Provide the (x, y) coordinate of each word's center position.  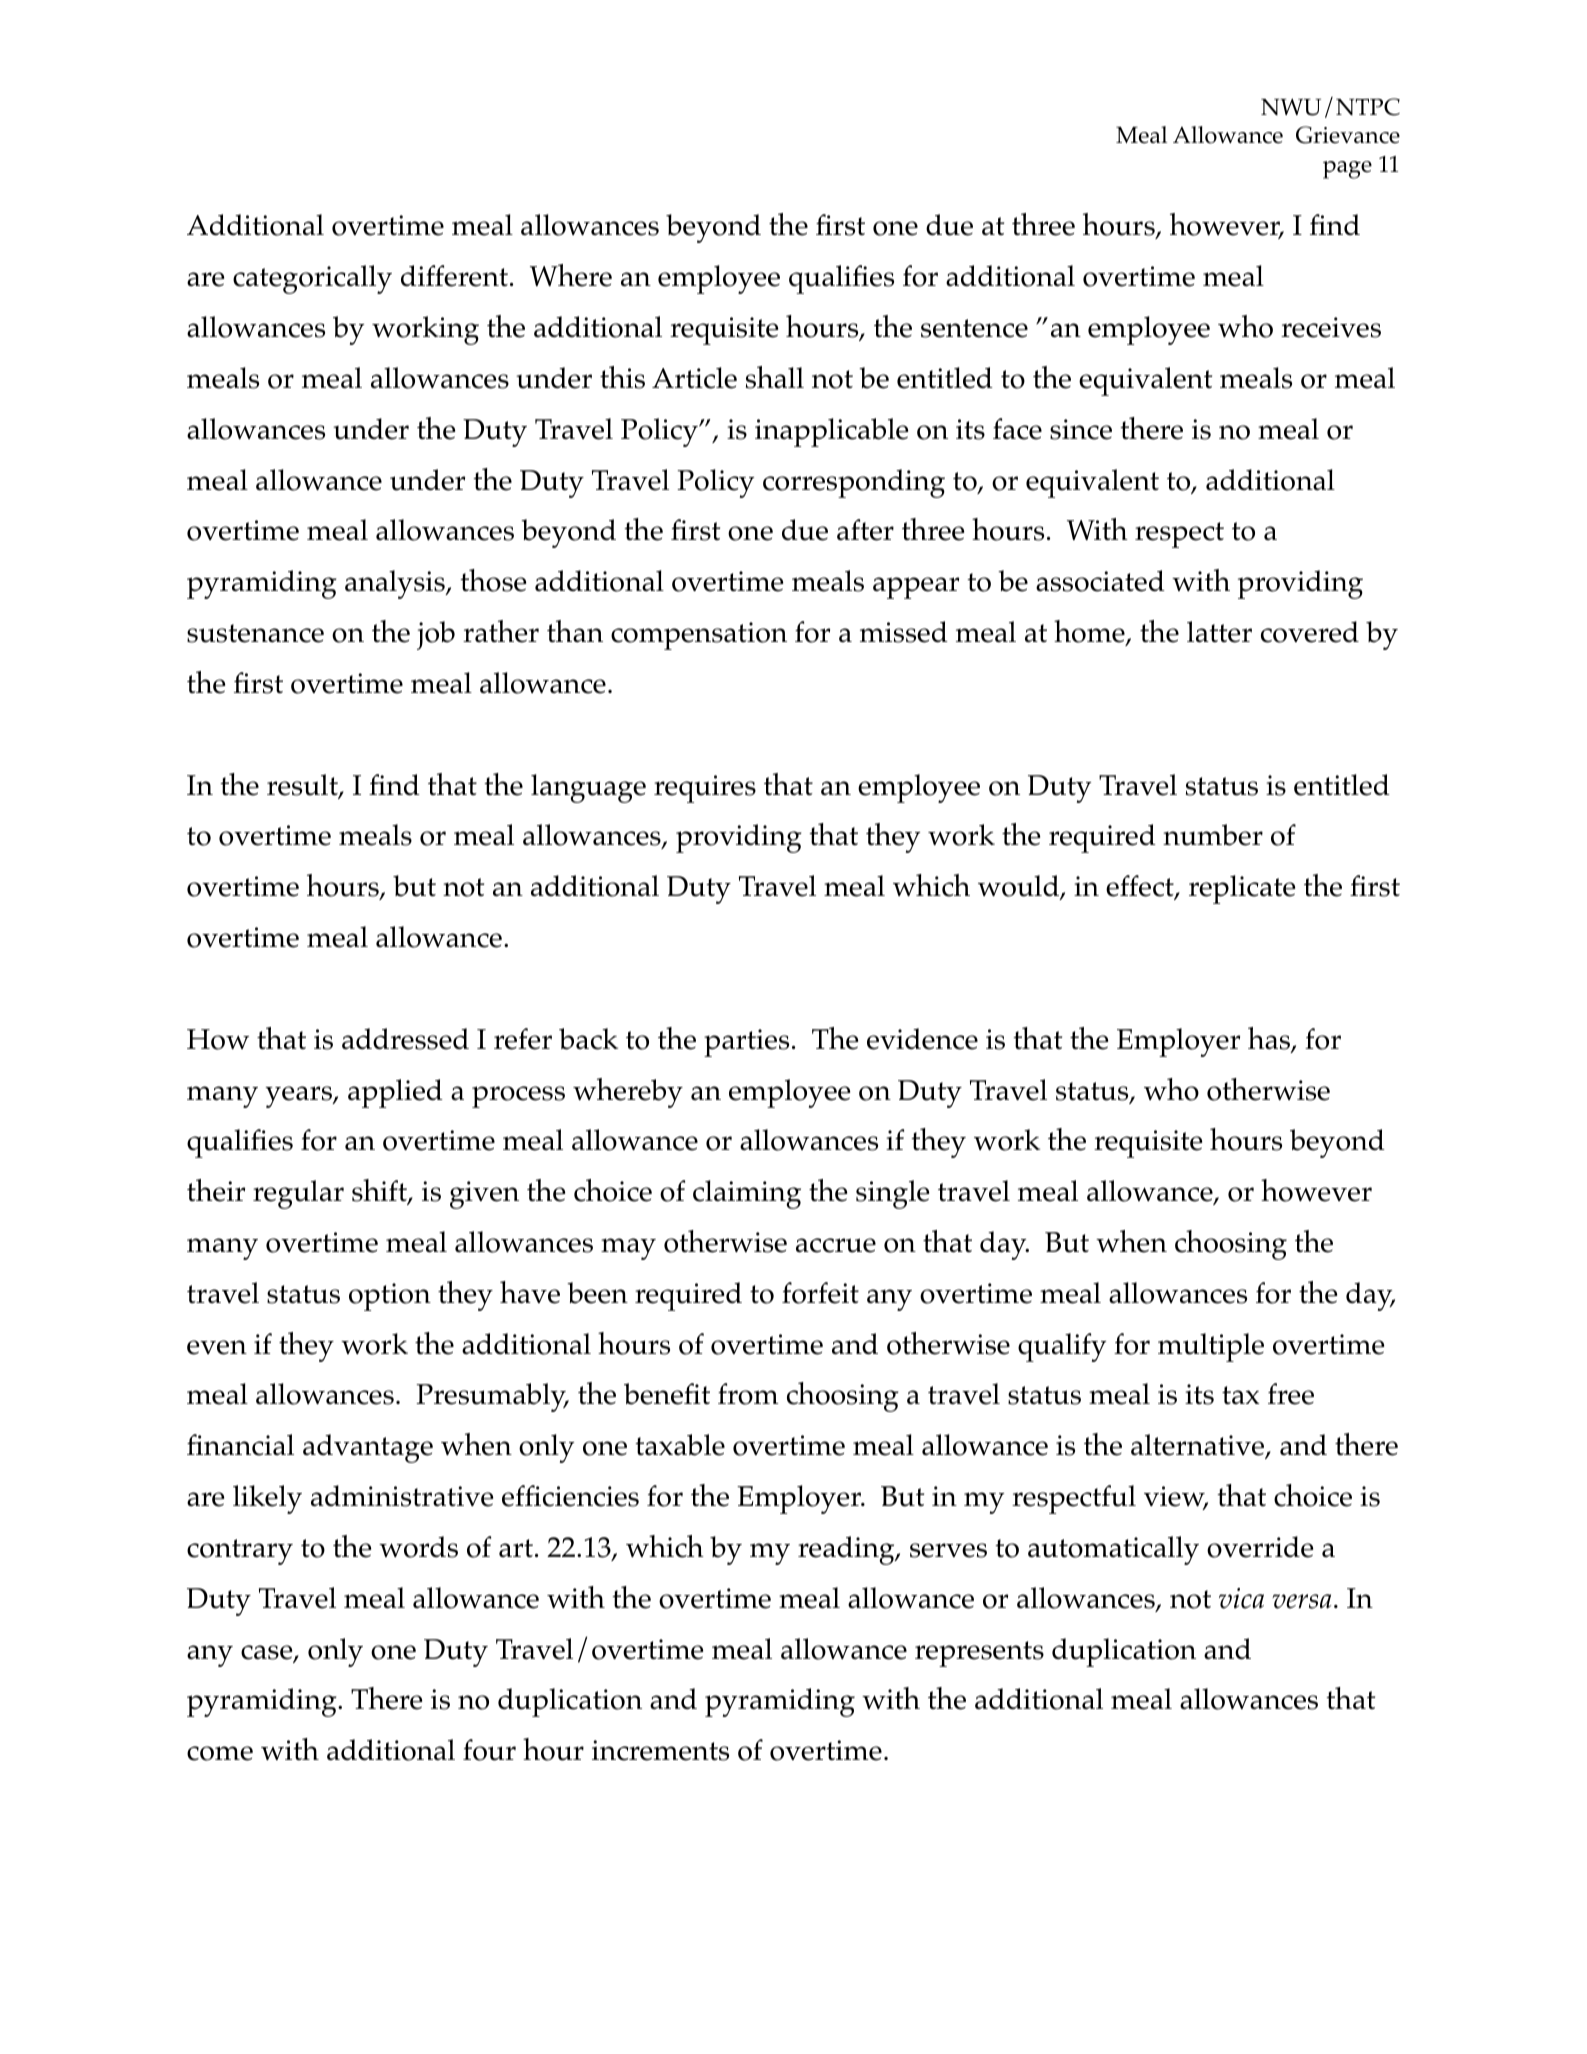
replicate (1242, 889)
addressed (405, 1039)
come (220, 1753)
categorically (312, 279)
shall (775, 377)
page (1347, 170)
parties (746, 1043)
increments (660, 1750)
